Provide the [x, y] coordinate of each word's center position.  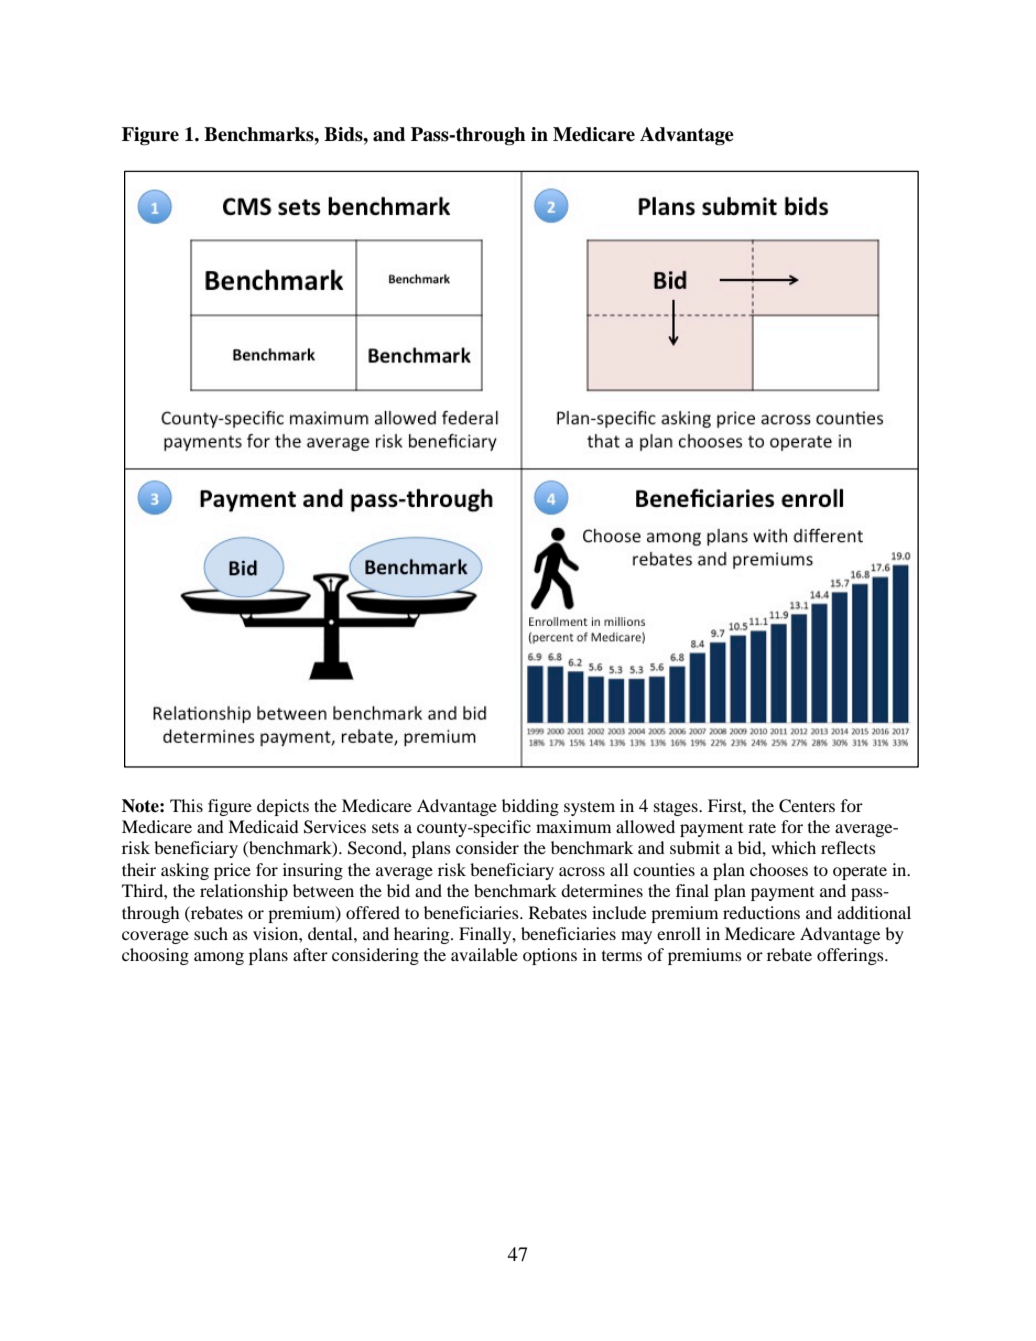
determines [602, 890]
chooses [779, 869]
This [186, 805]
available [484, 954]
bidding [530, 807]
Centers [807, 806]
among [219, 958]
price [232, 871]
